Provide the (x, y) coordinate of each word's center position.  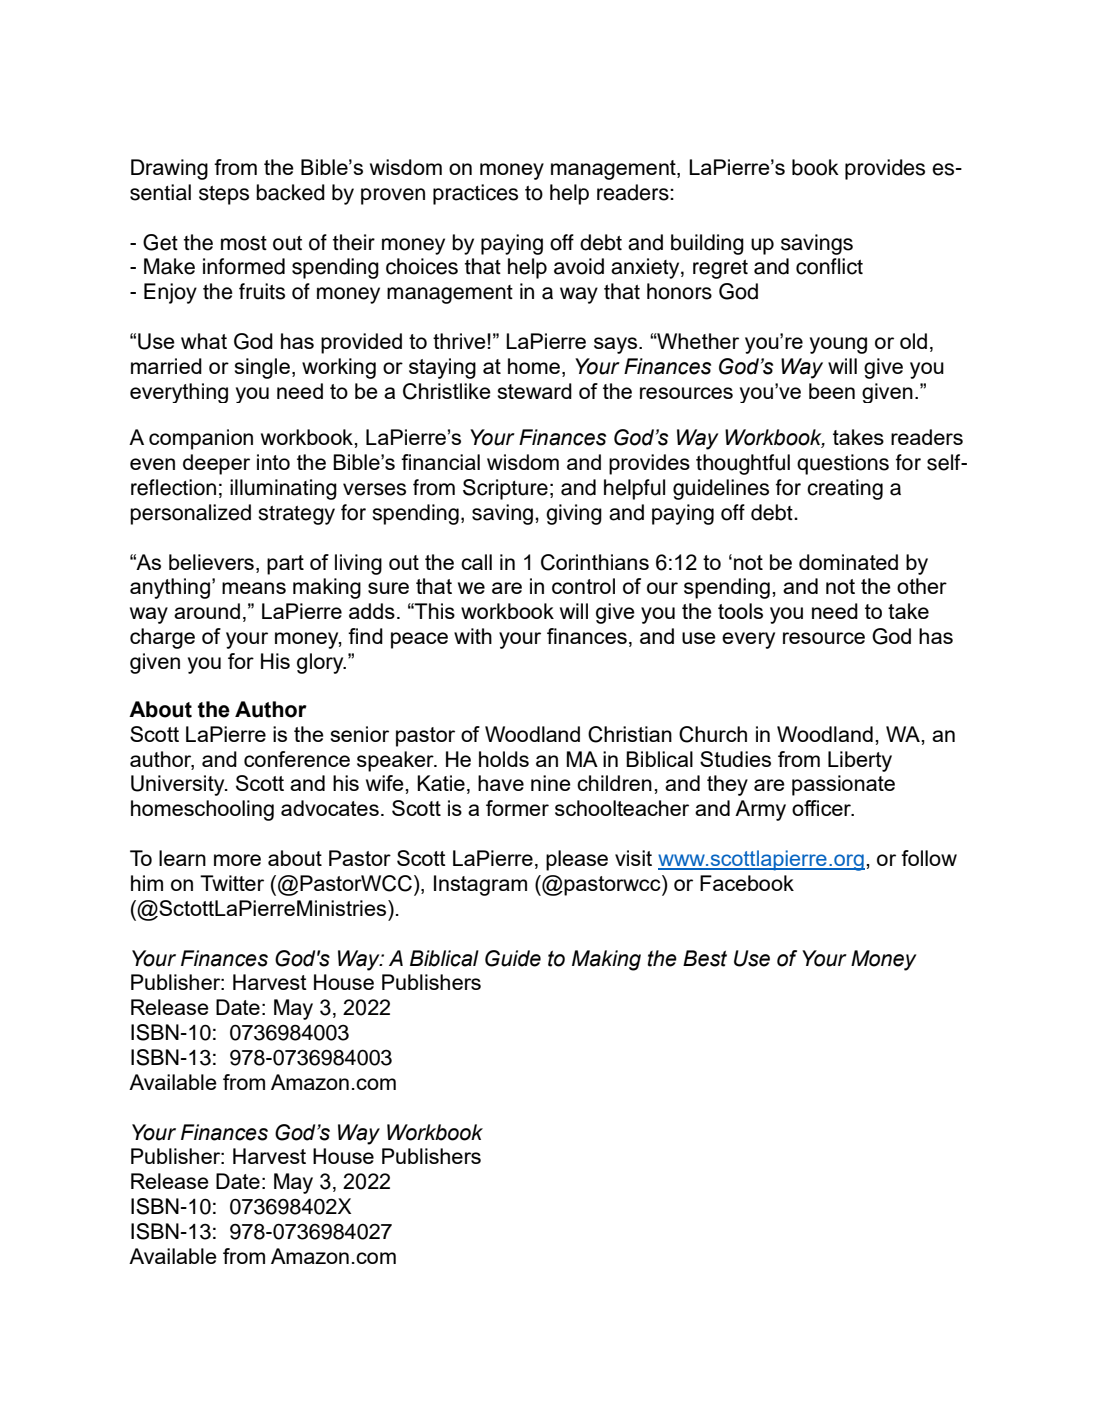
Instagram (480, 885)
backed (290, 192)
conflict (829, 266)
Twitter (232, 883)
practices (475, 194)
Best (705, 958)
